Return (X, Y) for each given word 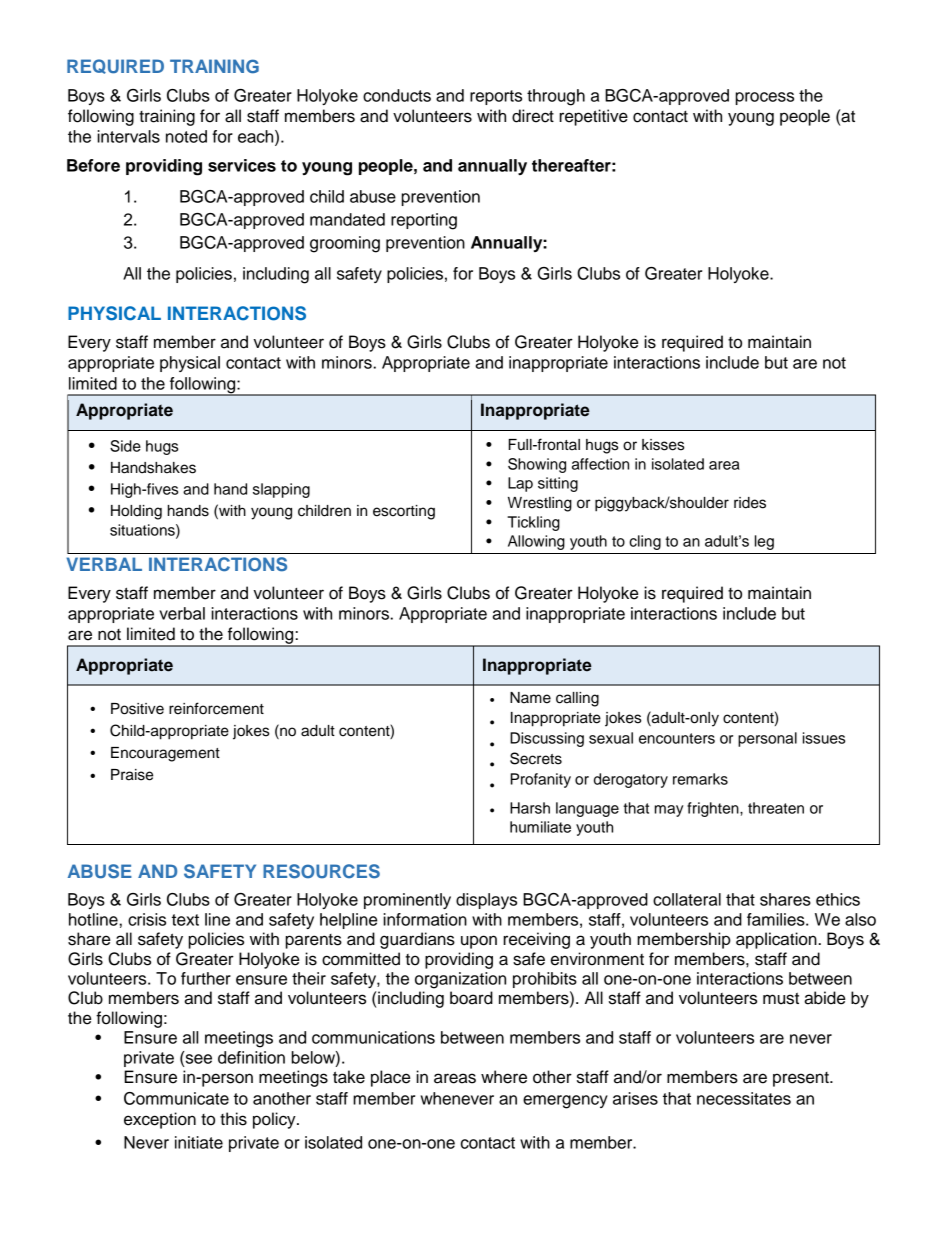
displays (486, 901)
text (185, 920)
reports (496, 97)
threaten (776, 808)
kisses (663, 445)
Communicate (176, 1098)
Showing (537, 465)
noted (186, 136)
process (765, 98)
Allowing (536, 542)
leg (764, 542)
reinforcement (216, 708)
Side (125, 446)
